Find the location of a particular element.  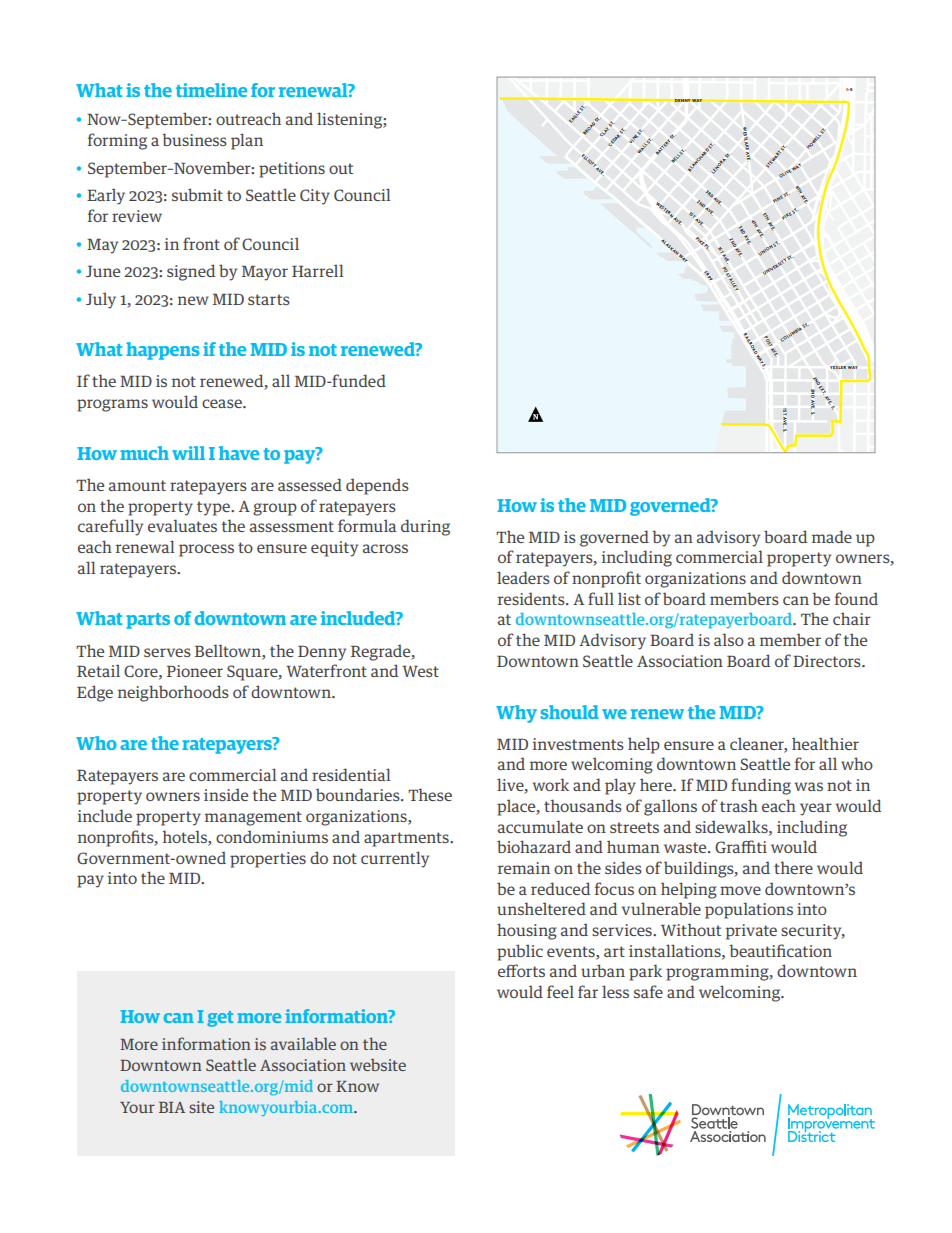

depends is located at coordinates (377, 486).
